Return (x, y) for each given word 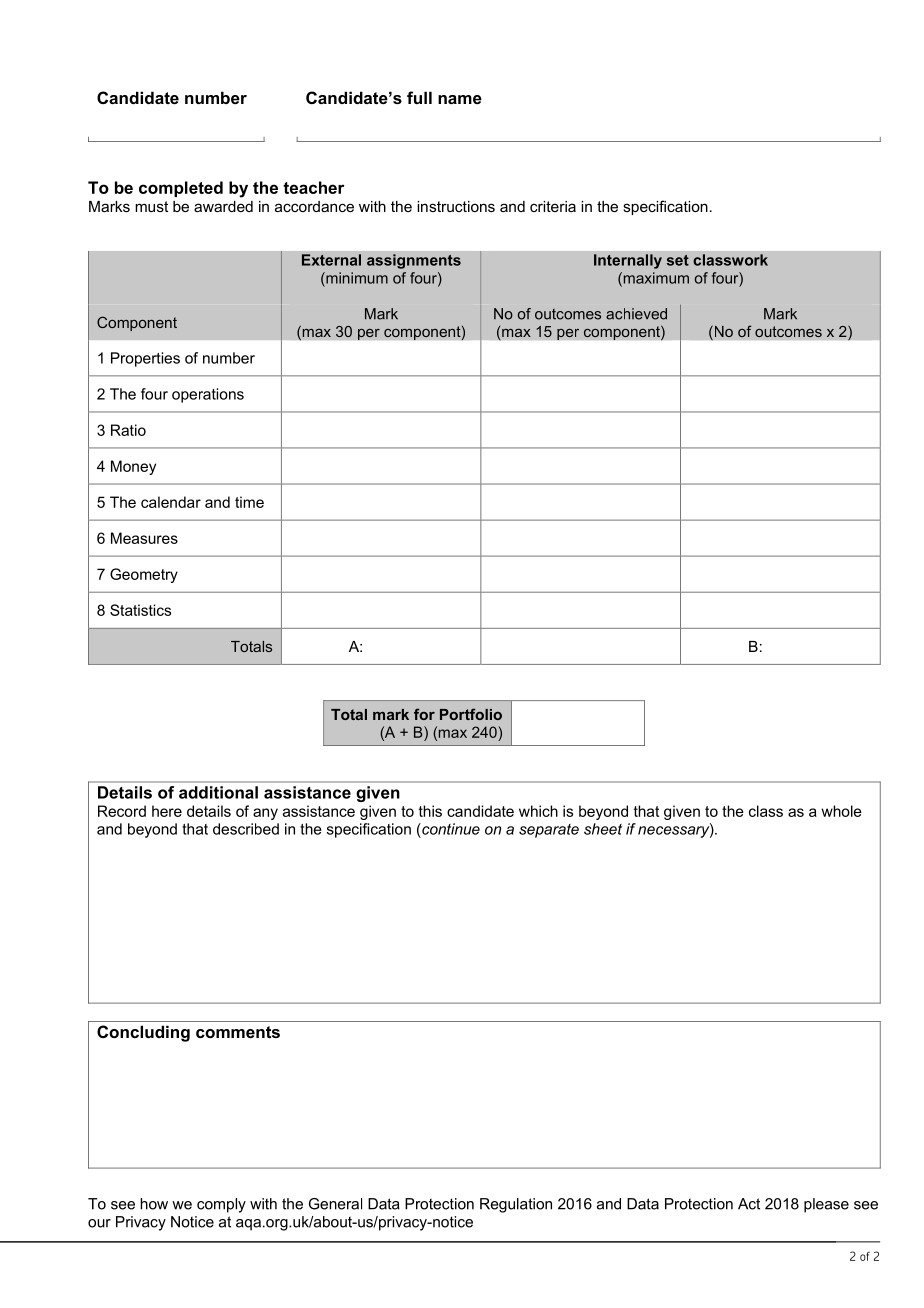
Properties (145, 359)
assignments (414, 261)
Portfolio (471, 714)
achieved (636, 314)
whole (841, 811)
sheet (603, 829)
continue (450, 829)
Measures (144, 538)
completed (181, 189)
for (424, 714)
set (678, 260)
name (460, 99)
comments (238, 1032)
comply (221, 1205)
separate (549, 831)
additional (218, 792)
